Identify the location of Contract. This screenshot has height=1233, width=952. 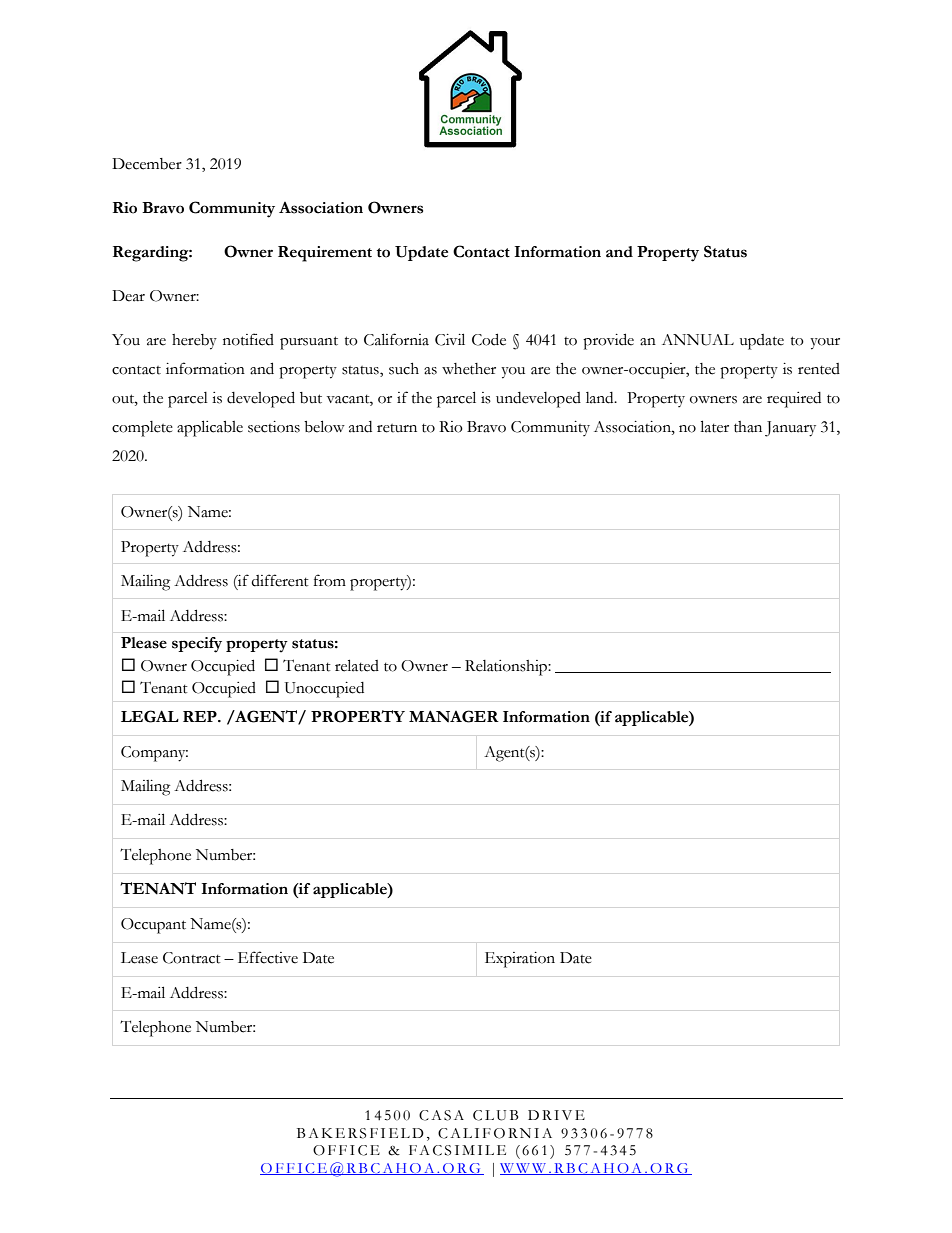
(192, 958).
